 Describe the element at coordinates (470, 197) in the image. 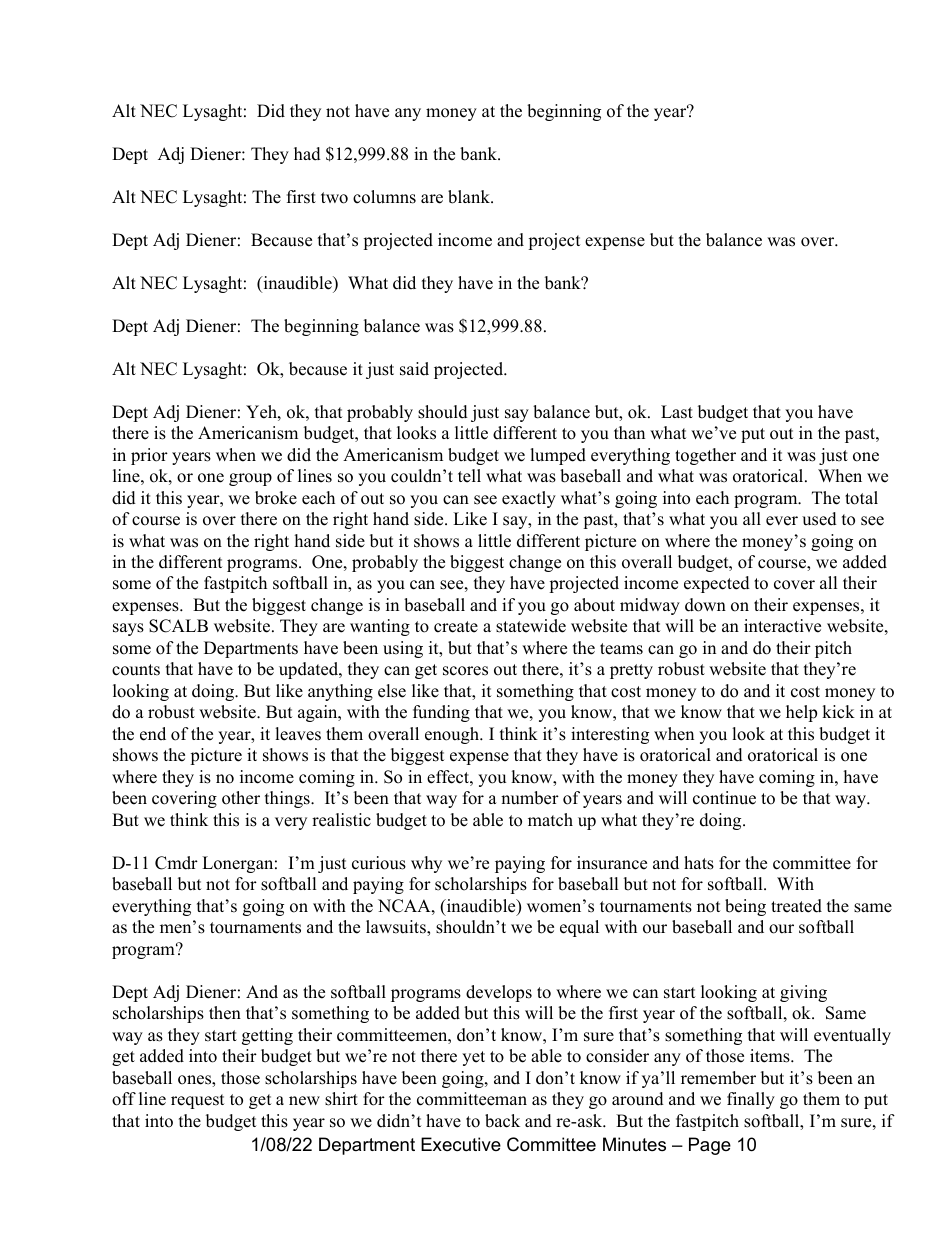

I see `blank` at that location.
